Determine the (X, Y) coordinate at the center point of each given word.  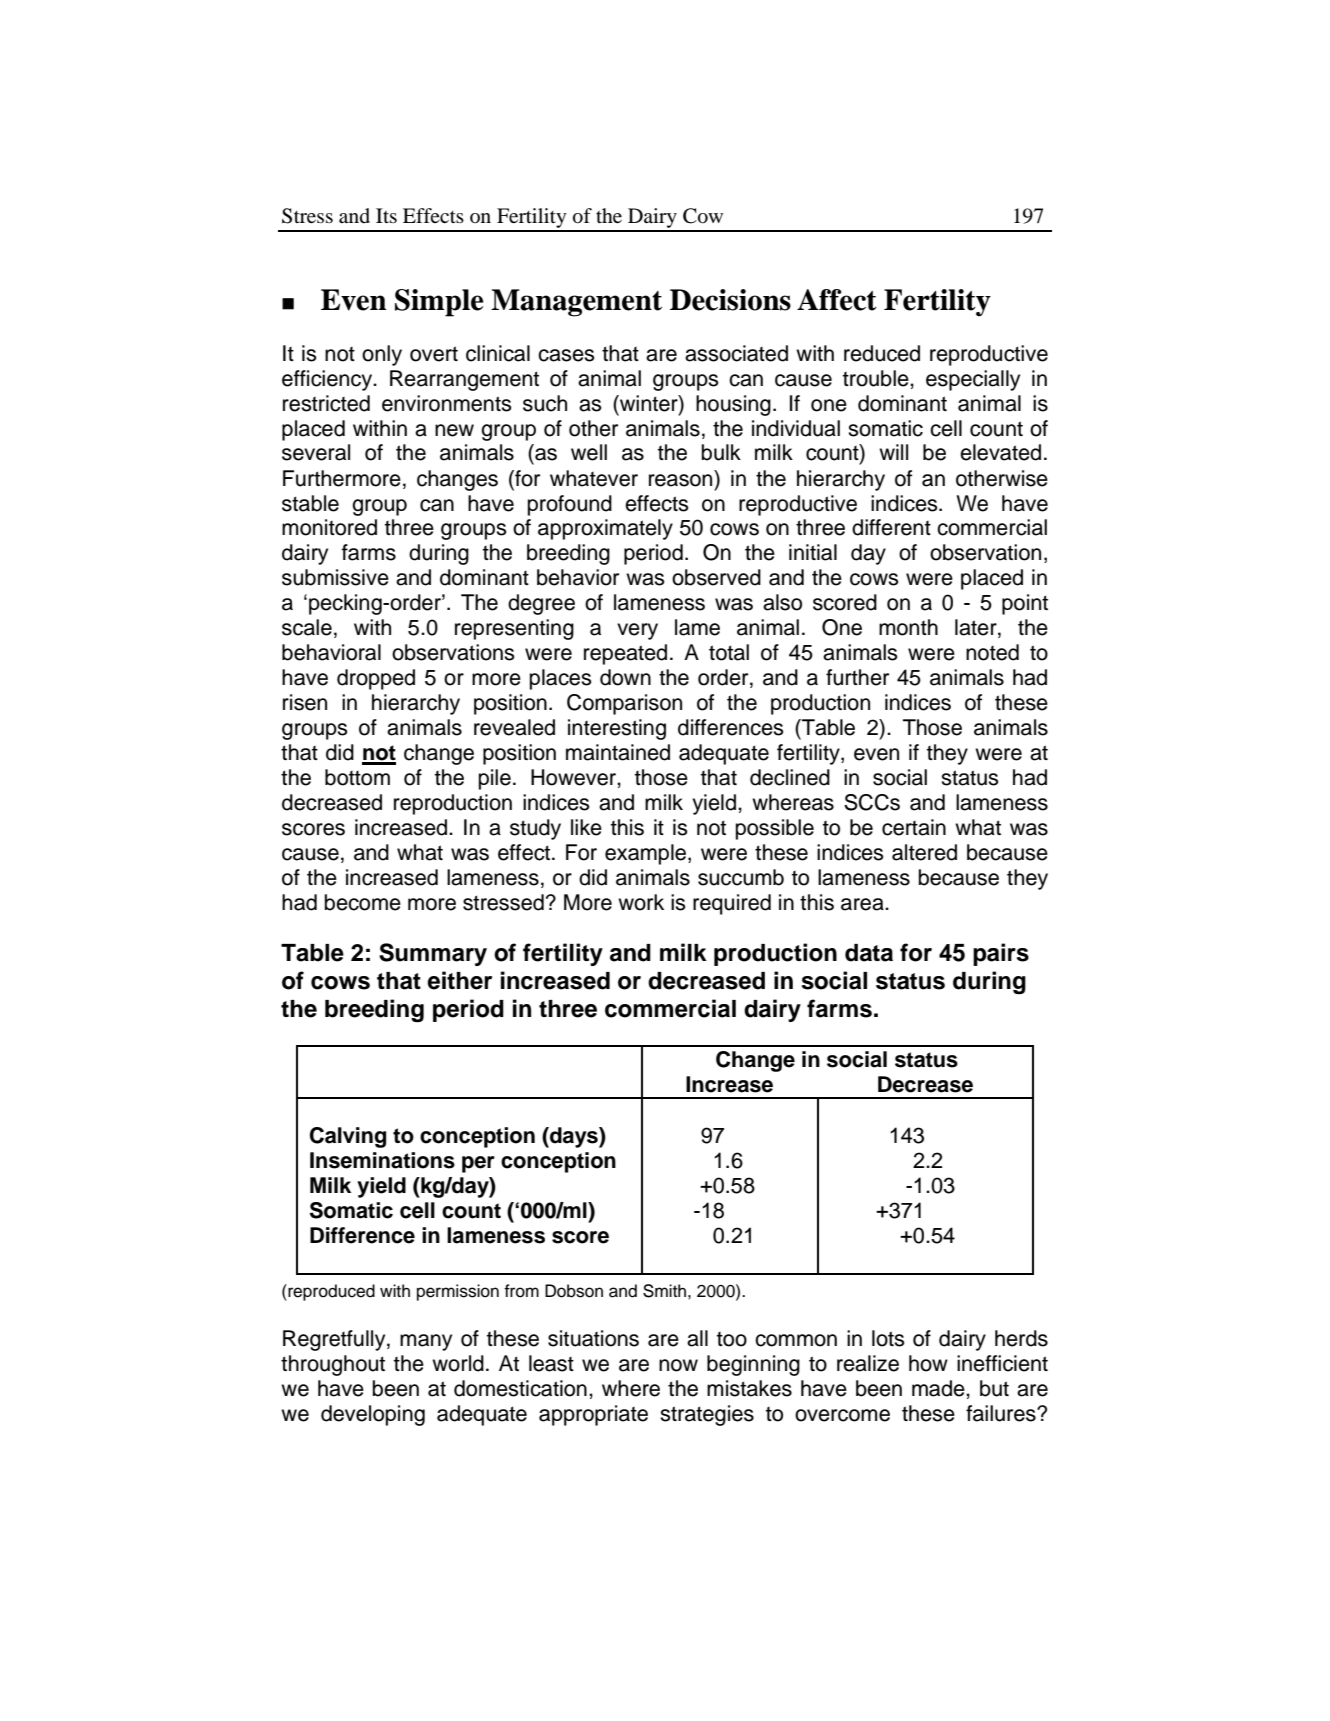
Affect (837, 300)
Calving (348, 1137)
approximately (605, 529)
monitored (329, 527)
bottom (357, 777)
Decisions (730, 300)
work (641, 902)
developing (373, 1415)
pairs (1001, 954)
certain (914, 827)
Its (386, 215)
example (645, 854)
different (891, 527)
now (678, 1365)
